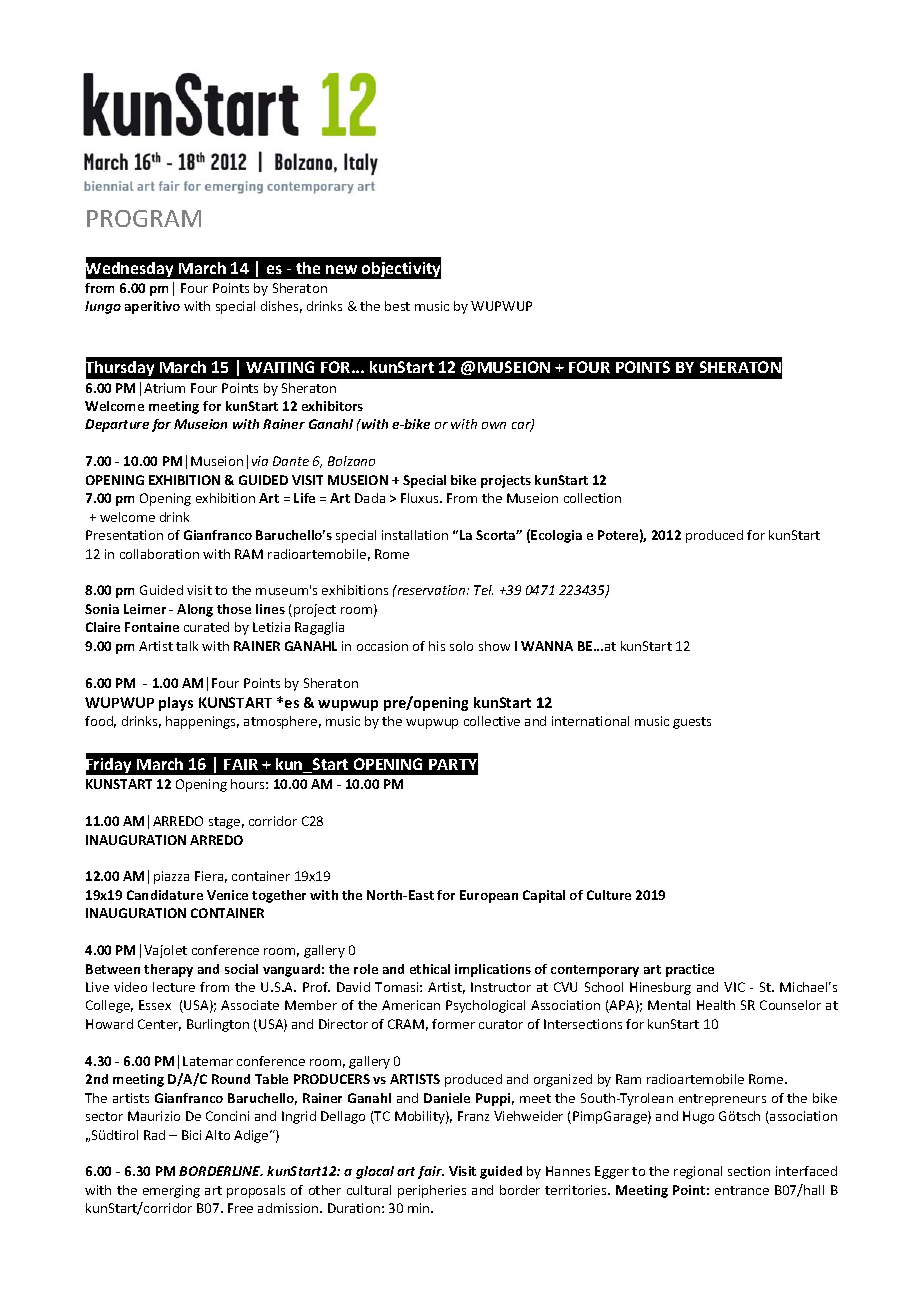  Describe the element at coordinates (692, 723) in the page. I see `guests` at that location.
